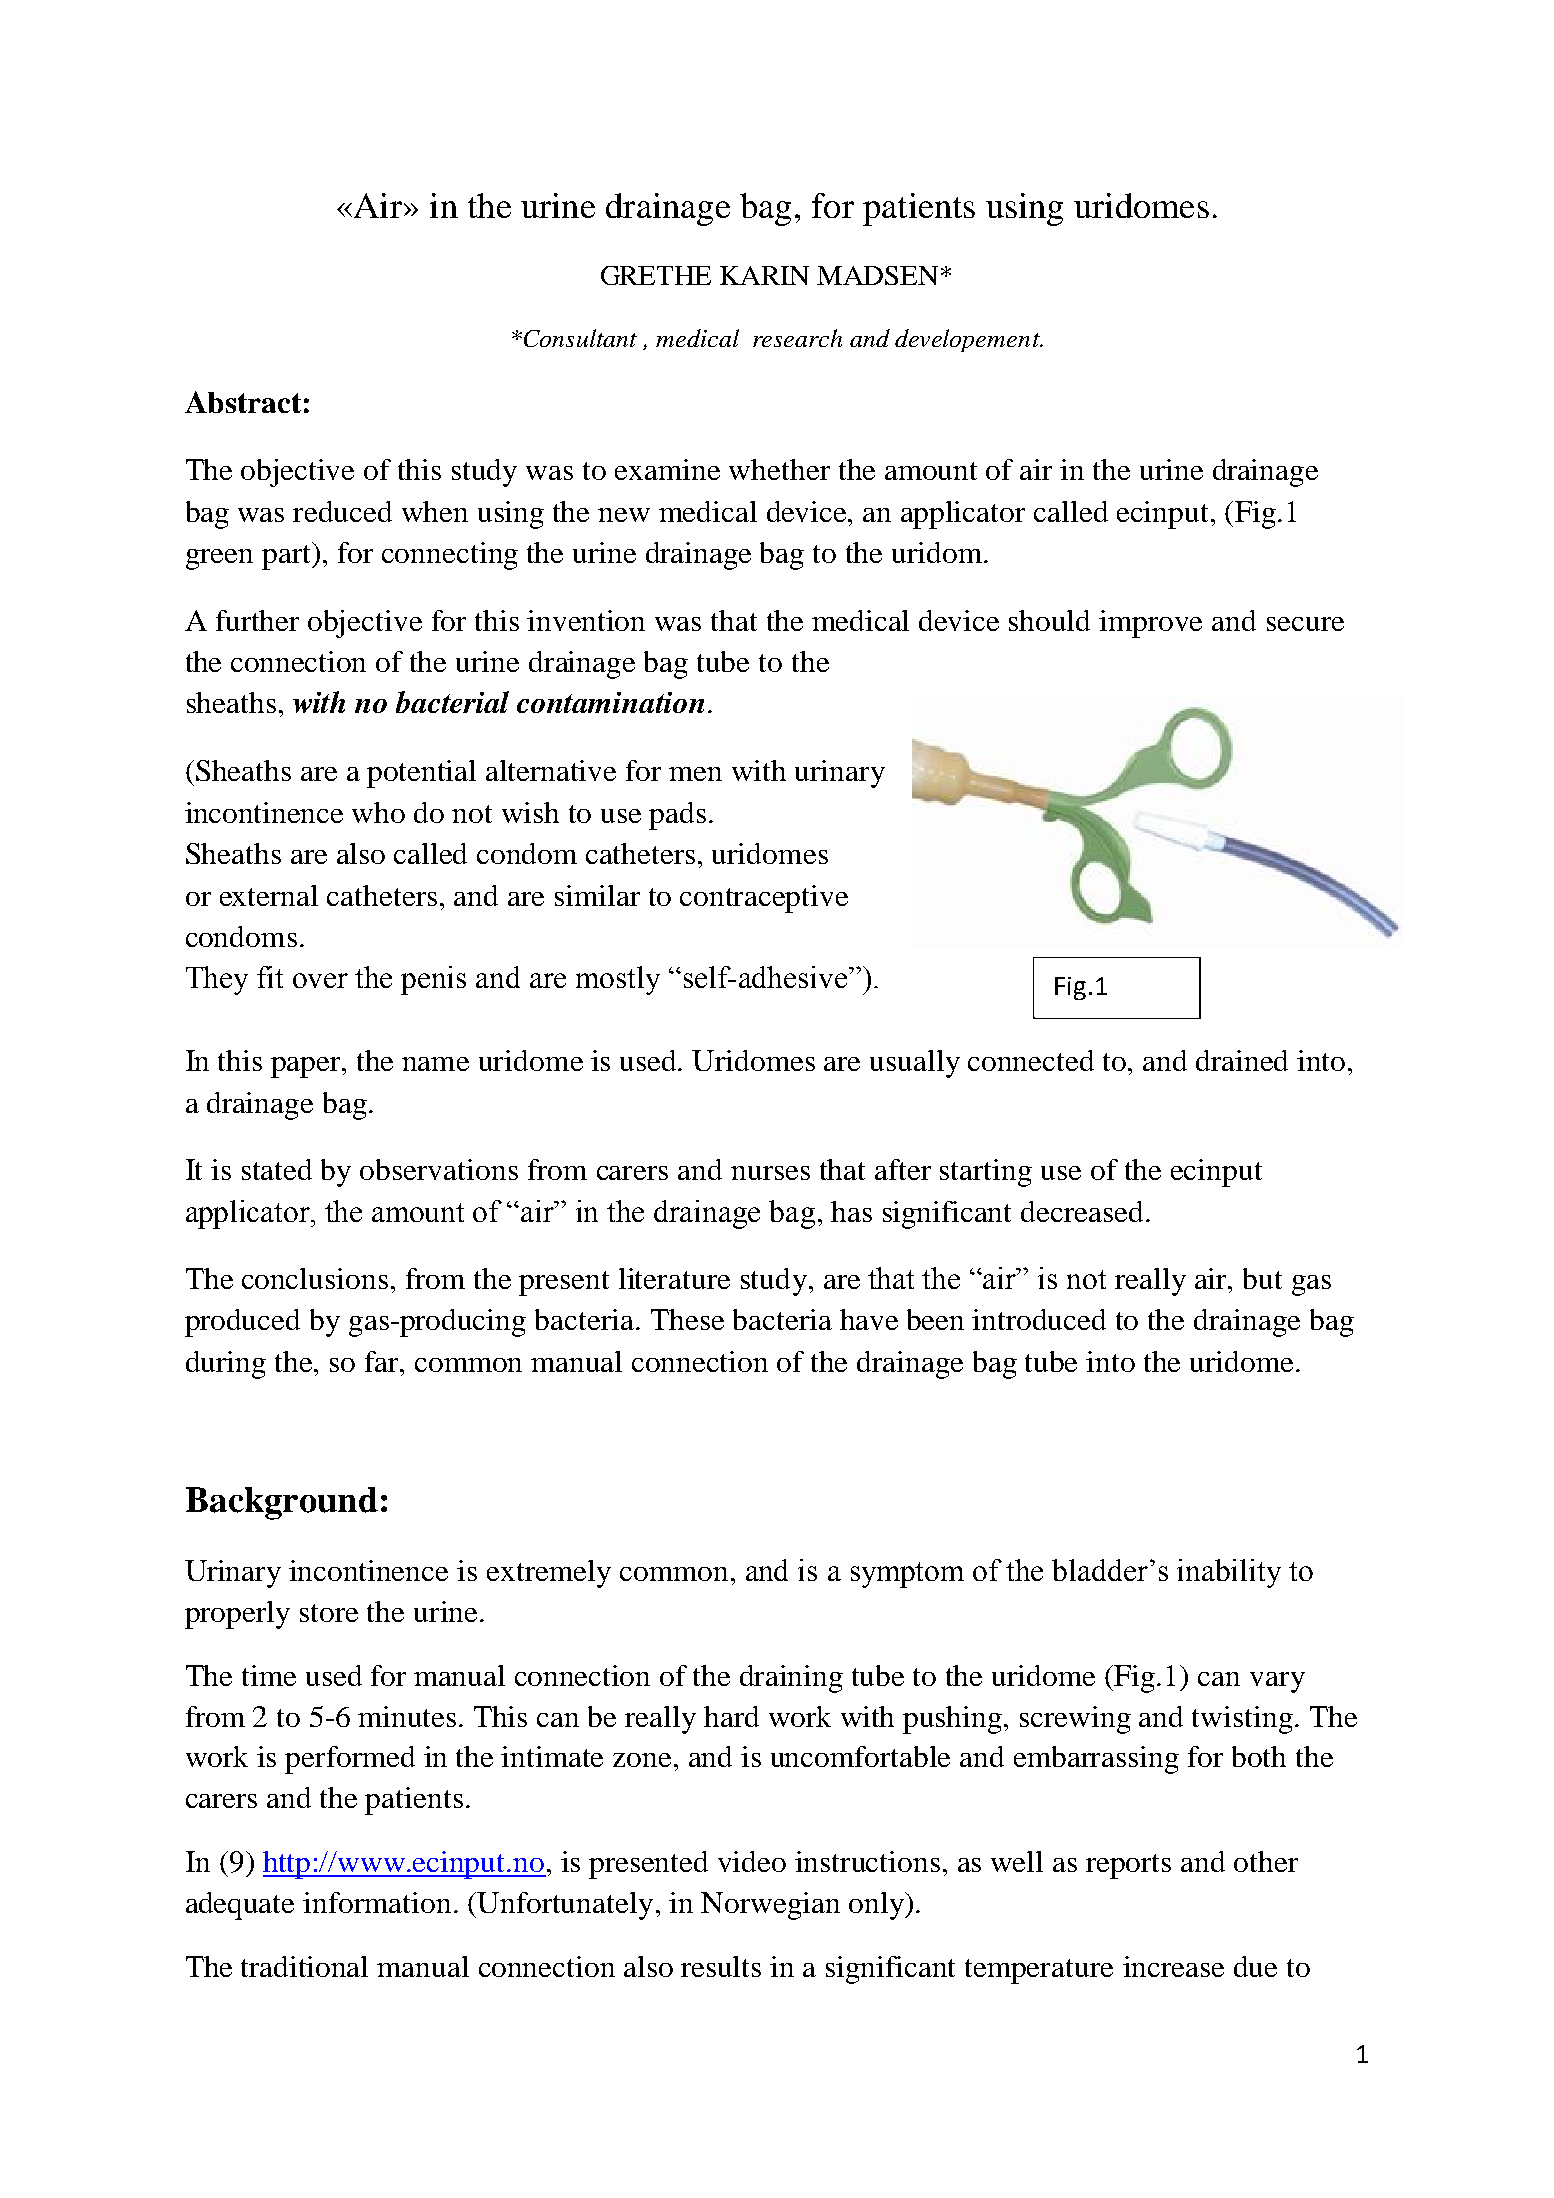 The width and height of the screenshot is (1554, 2198). What do you see at coordinates (797, 338) in the screenshot?
I see `research` at bounding box center [797, 338].
